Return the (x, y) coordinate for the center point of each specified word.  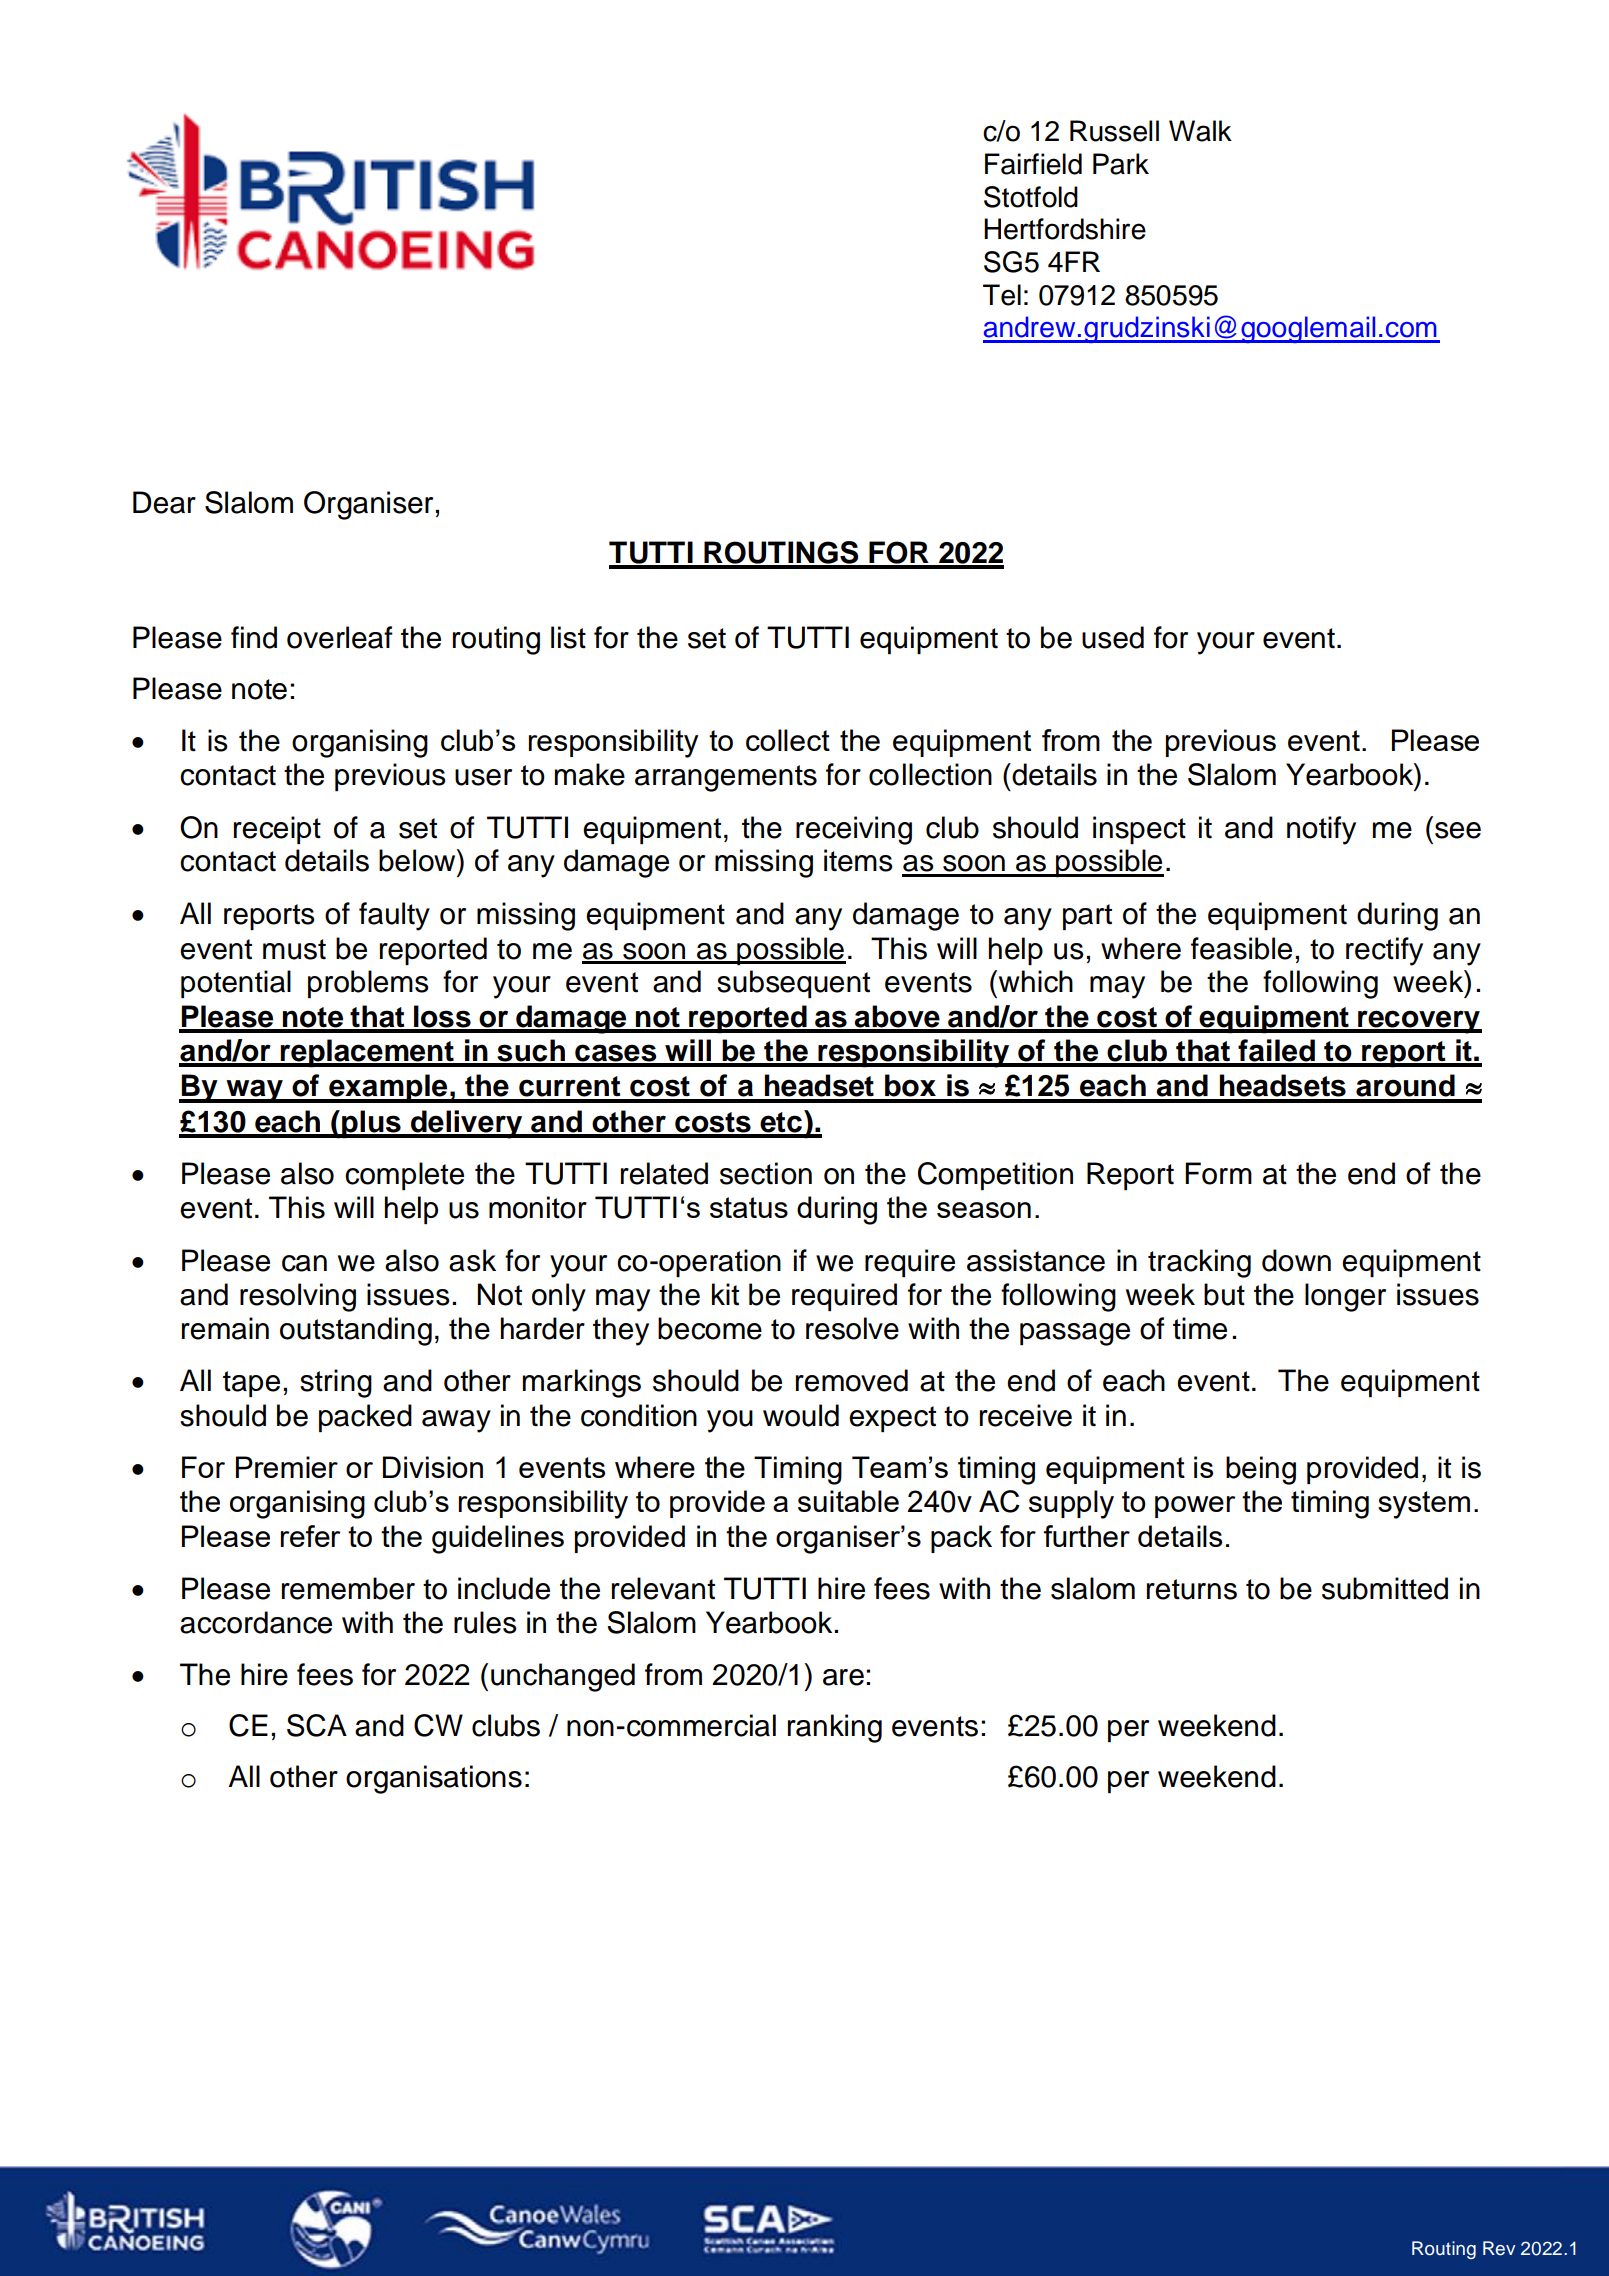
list (568, 637)
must (294, 949)
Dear (164, 502)
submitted (1385, 1588)
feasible (1241, 948)
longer (1345, 1297)
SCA (317, 1725)
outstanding (356, 1331)
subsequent (793, 984)
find (254, 637)
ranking (835, 1728)
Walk (1200, 131)
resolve (852, 1328)
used (1113, 637)
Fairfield (1033, 164)
